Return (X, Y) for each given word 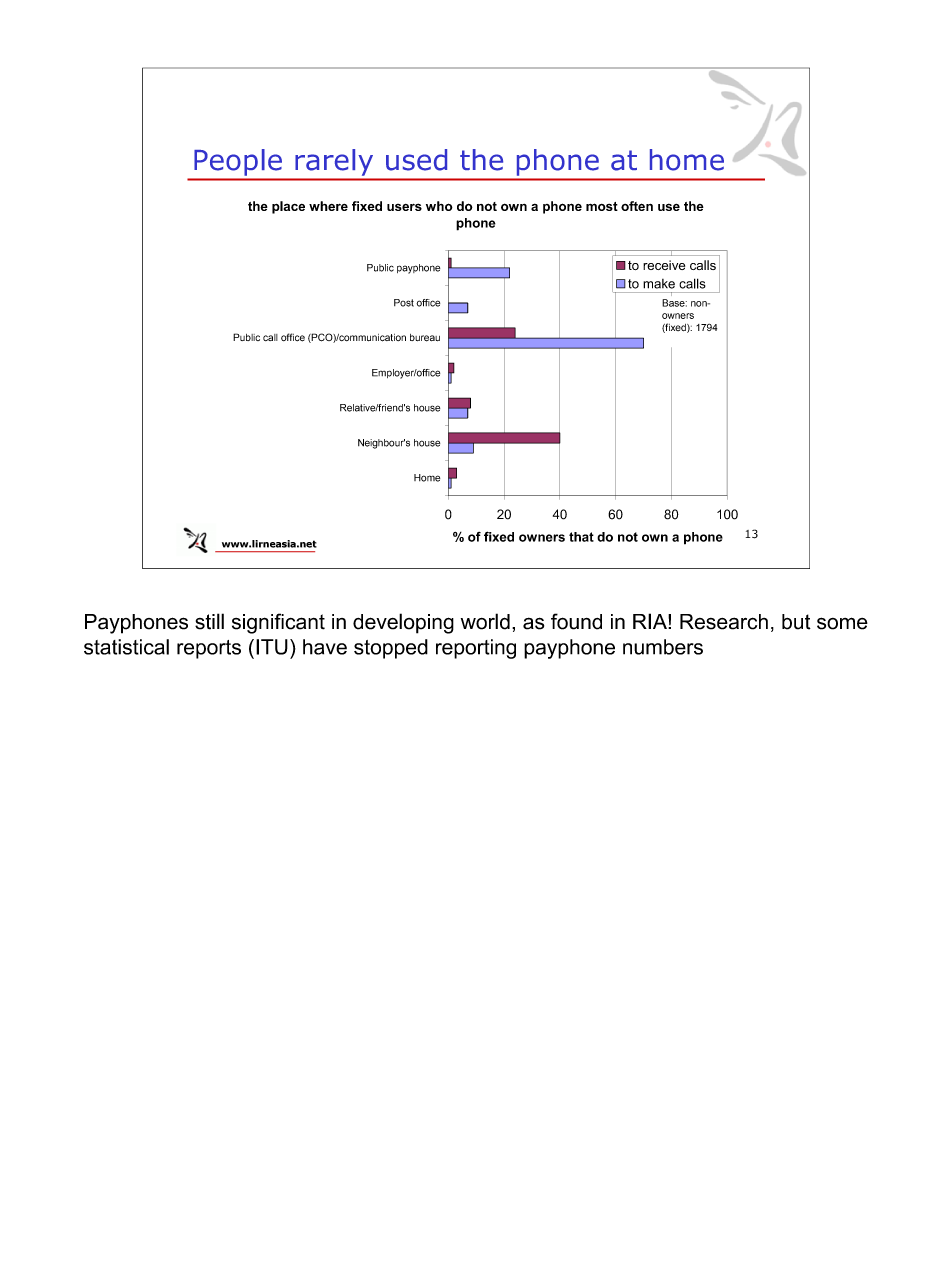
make (659, 284)
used (416, 160)
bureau (425, 338)
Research (724, 622)
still (209, 621)
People (238, 162)
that (581, 537)
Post (404, 303)
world (485, 621)
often (637, 206)
